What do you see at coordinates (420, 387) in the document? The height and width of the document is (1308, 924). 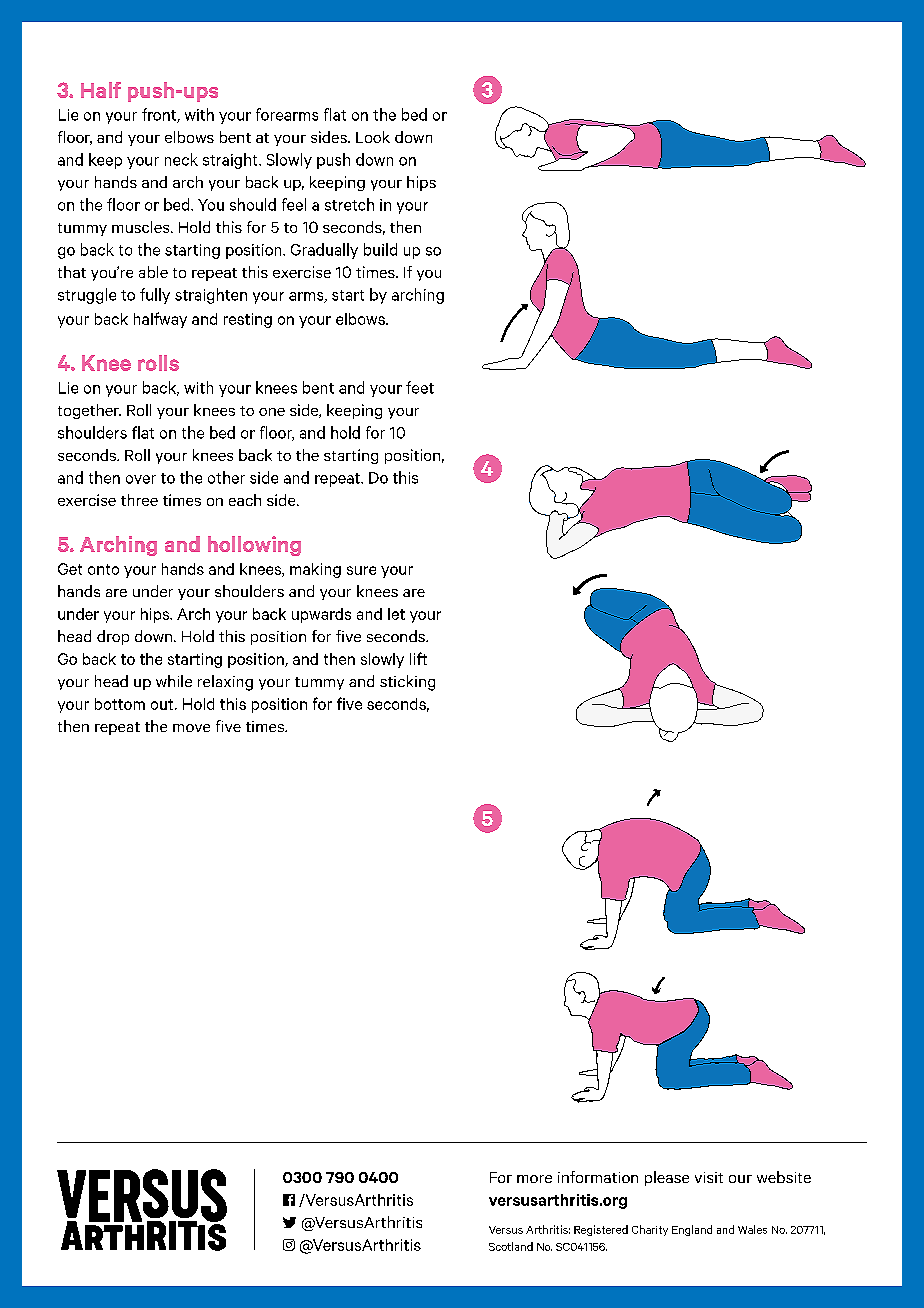 I see `feet` at bounding box center [420, 387].
